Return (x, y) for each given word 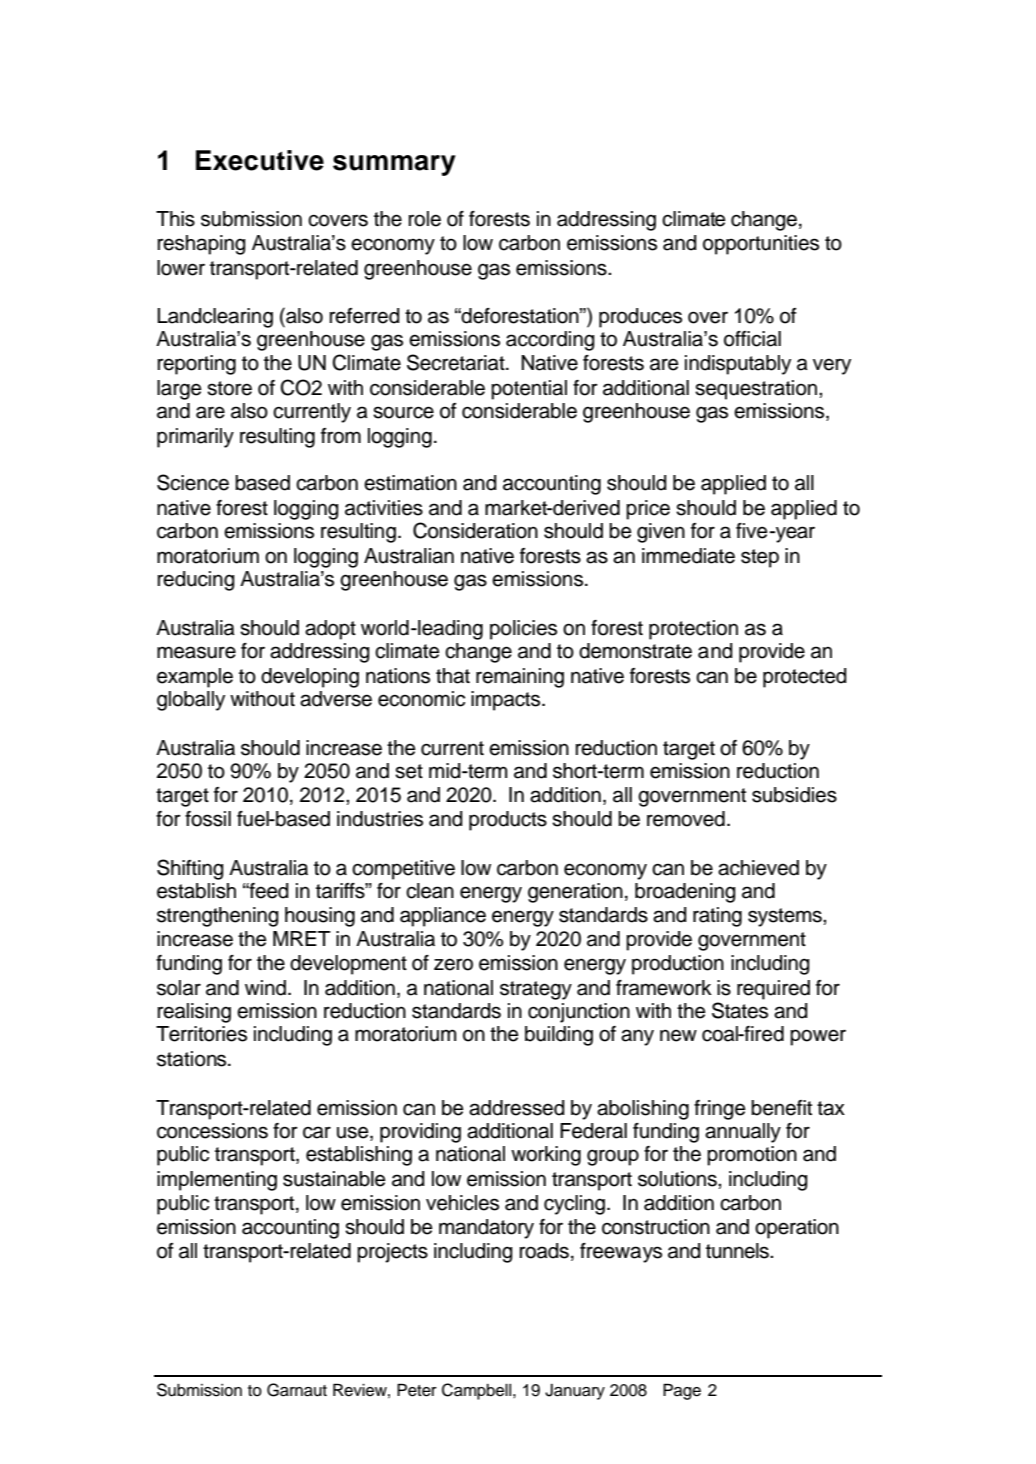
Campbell (478, 1391)
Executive (260, 160)
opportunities (761, 245)
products (508, 821)
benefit (781, 1108)
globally (191, 701)
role (425, 219)
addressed (517, 1108)
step (760, 558)
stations (193, 1059)
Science (193, 482)
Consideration (475, 530)
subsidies (794, 795)
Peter (417, 1390)
